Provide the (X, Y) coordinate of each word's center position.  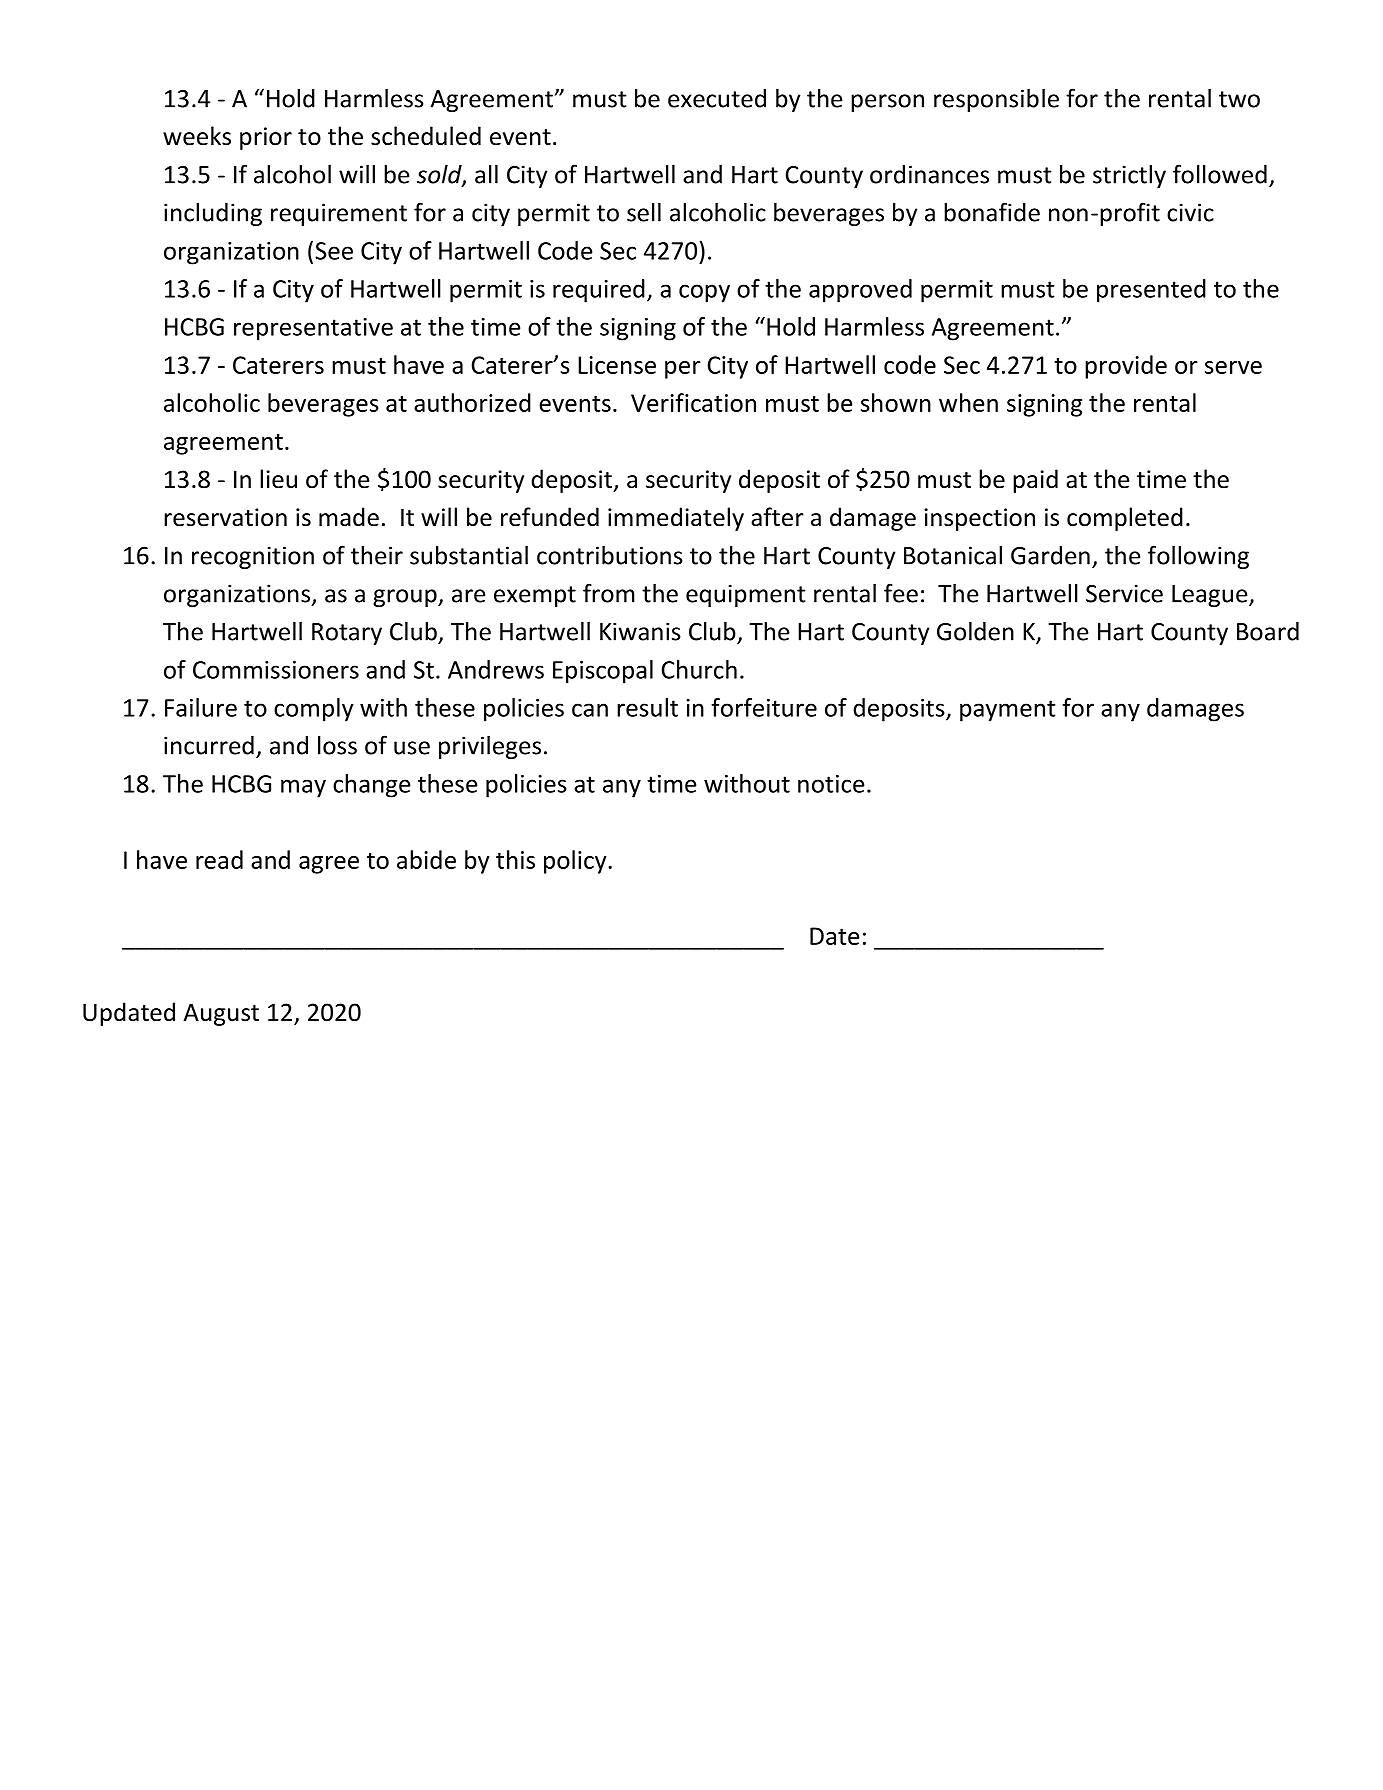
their (377, 555)
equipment (746, 595)
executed (717, 98)
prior (266, 138)
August (221, 1014)
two (1239, 99)
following (1198, 557)
